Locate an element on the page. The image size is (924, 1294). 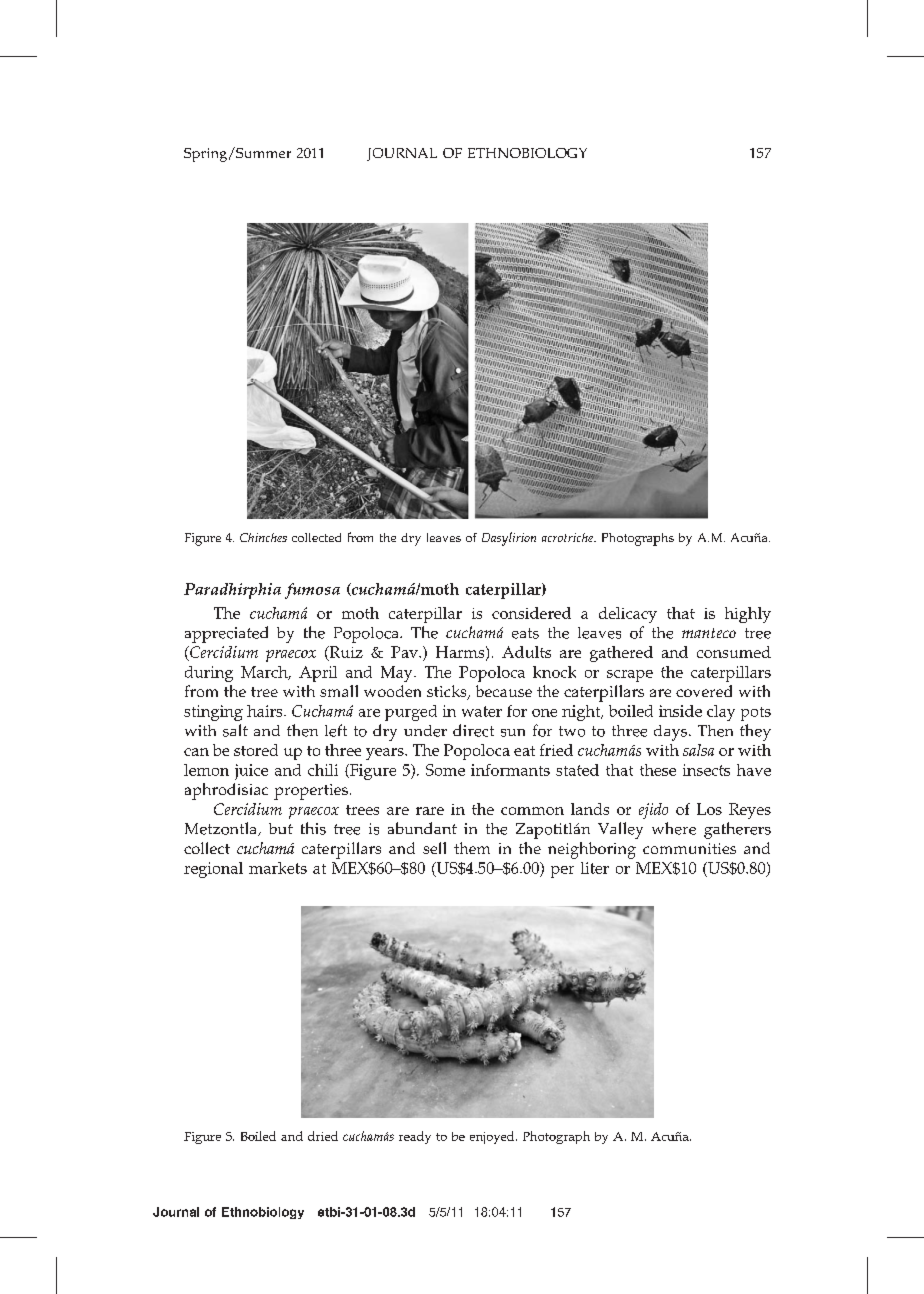
ready is located at coordinates (415, 1137).
